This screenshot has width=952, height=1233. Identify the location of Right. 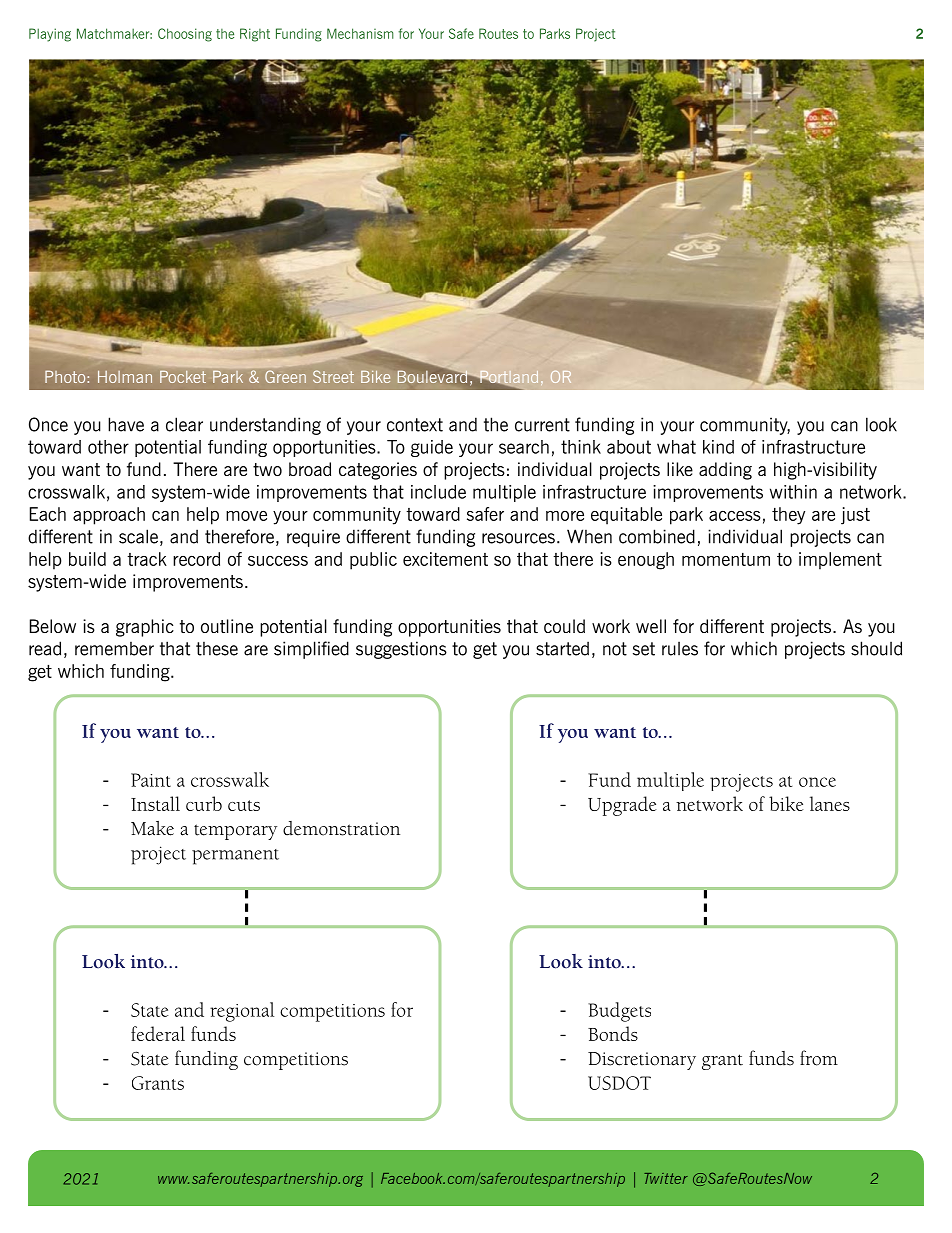
(255, 35).
